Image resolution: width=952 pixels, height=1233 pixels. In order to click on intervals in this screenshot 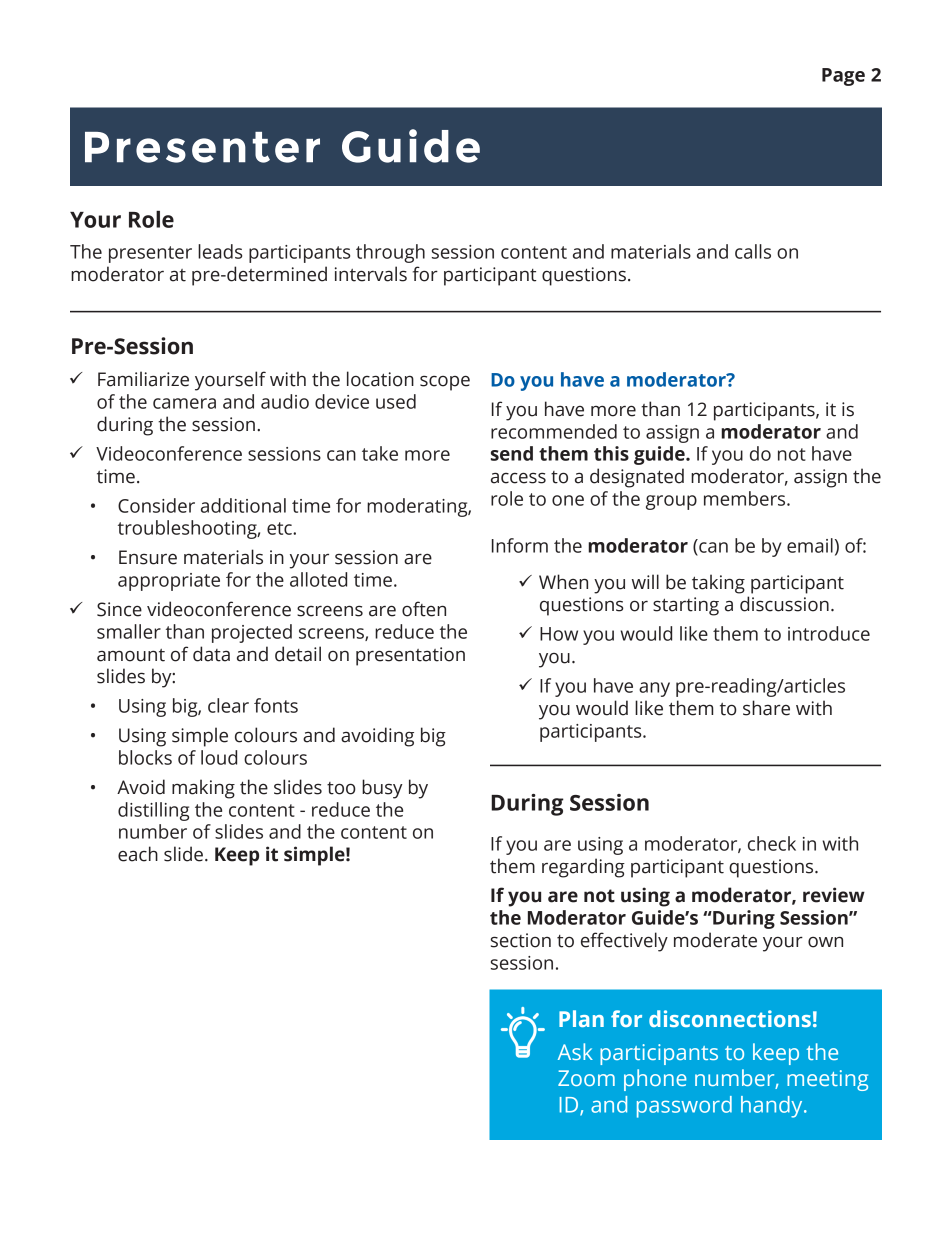, I will do `click(371, 274)`.
